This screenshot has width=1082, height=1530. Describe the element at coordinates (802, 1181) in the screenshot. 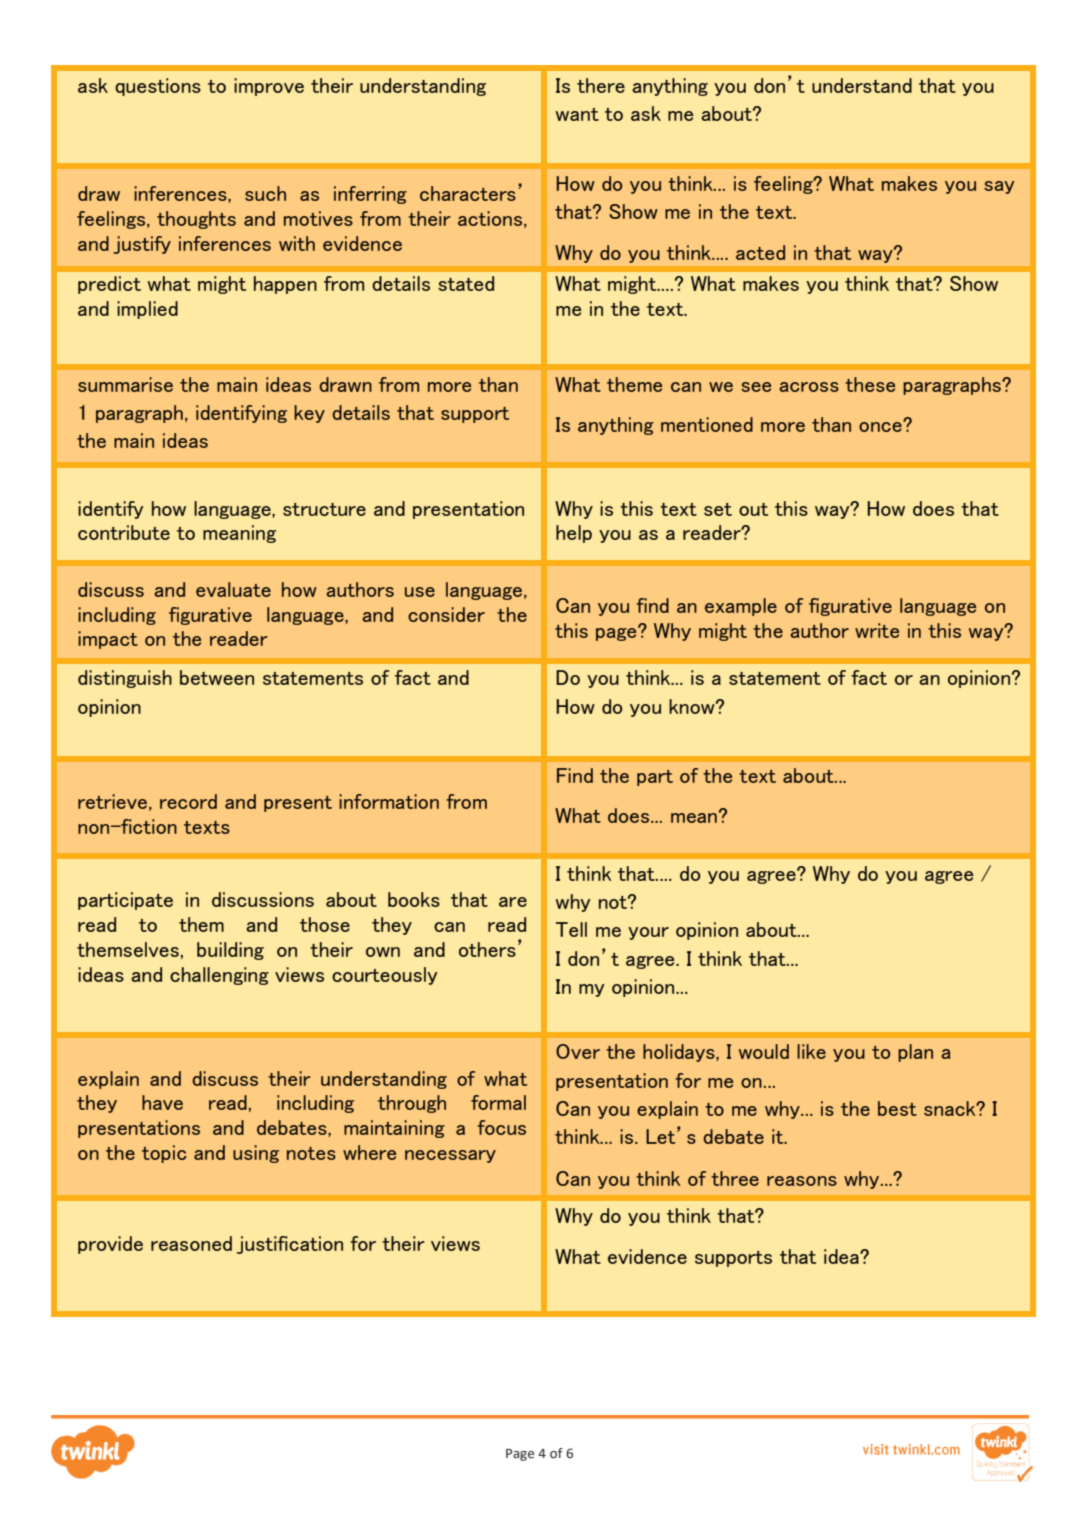

I see `reasons` at that location.
